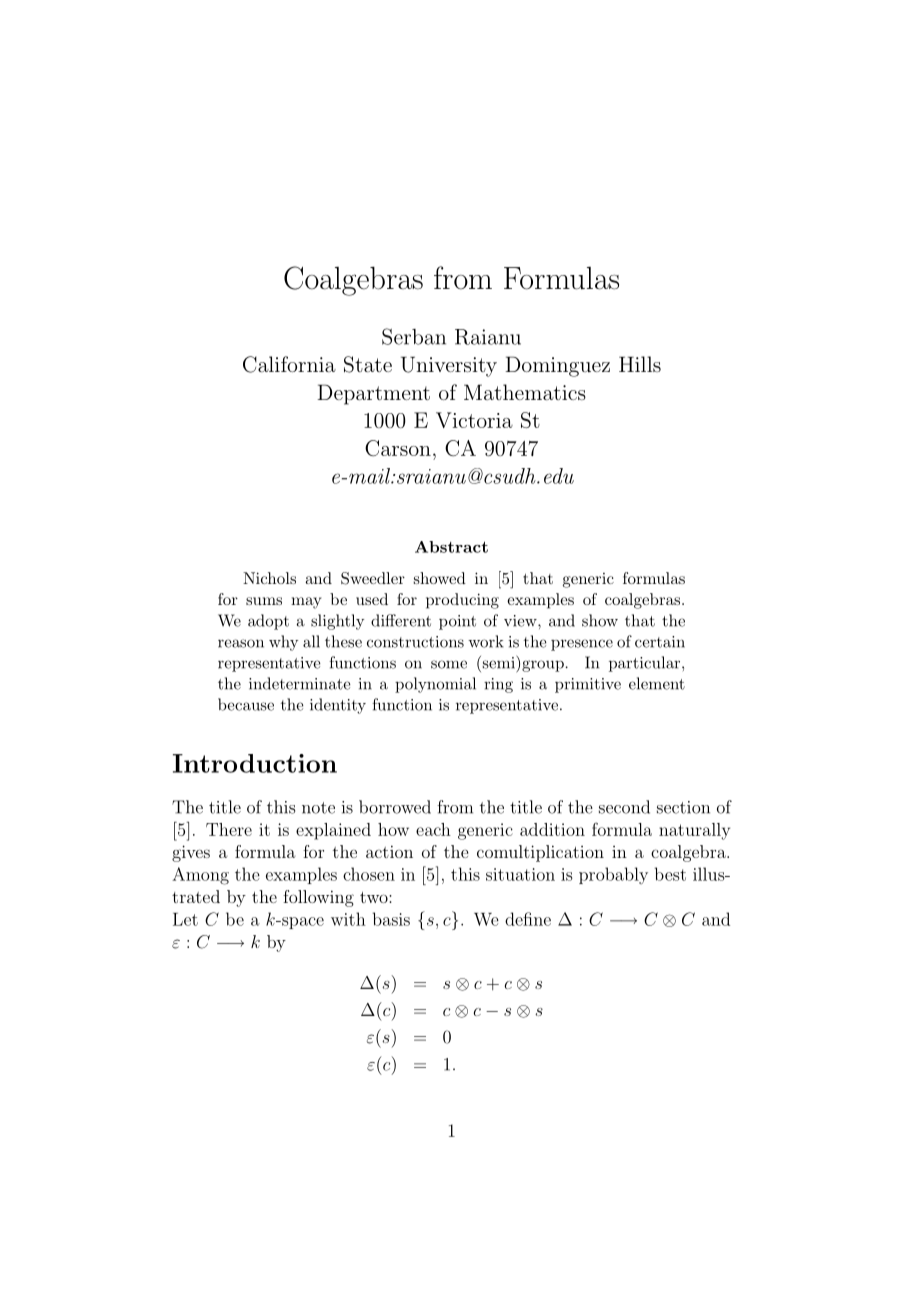 The image size is (924, 1308). I want to click on California, so click(289, 364).
